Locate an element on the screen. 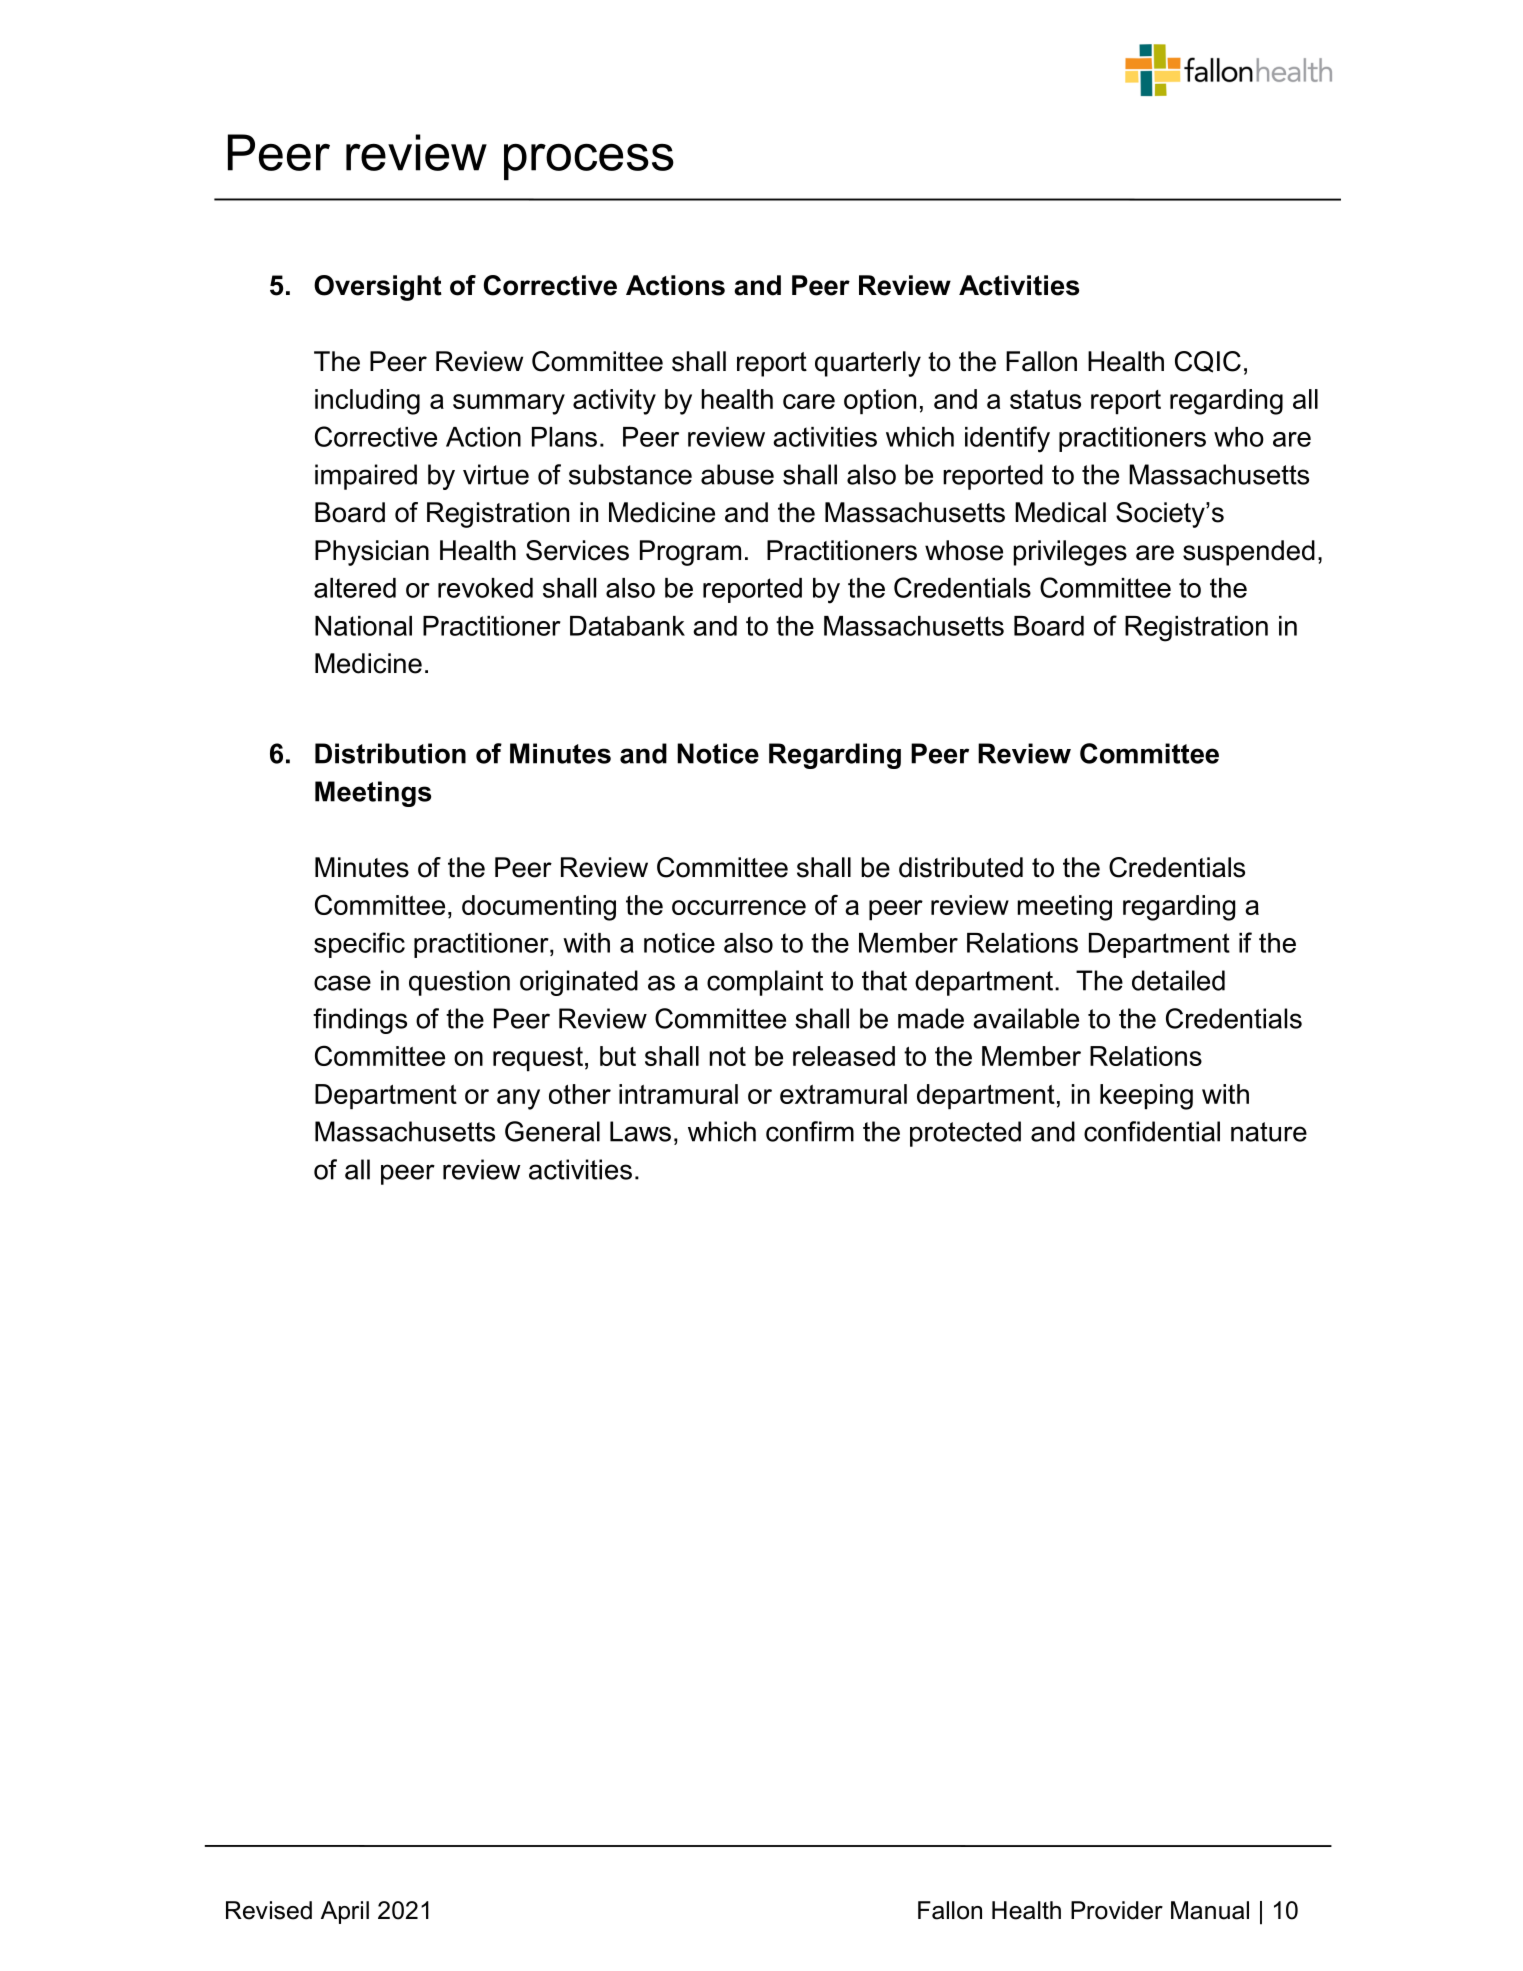 This screenshot has width=1523, height=1971. findings is located at coordinates (360, 1021).
